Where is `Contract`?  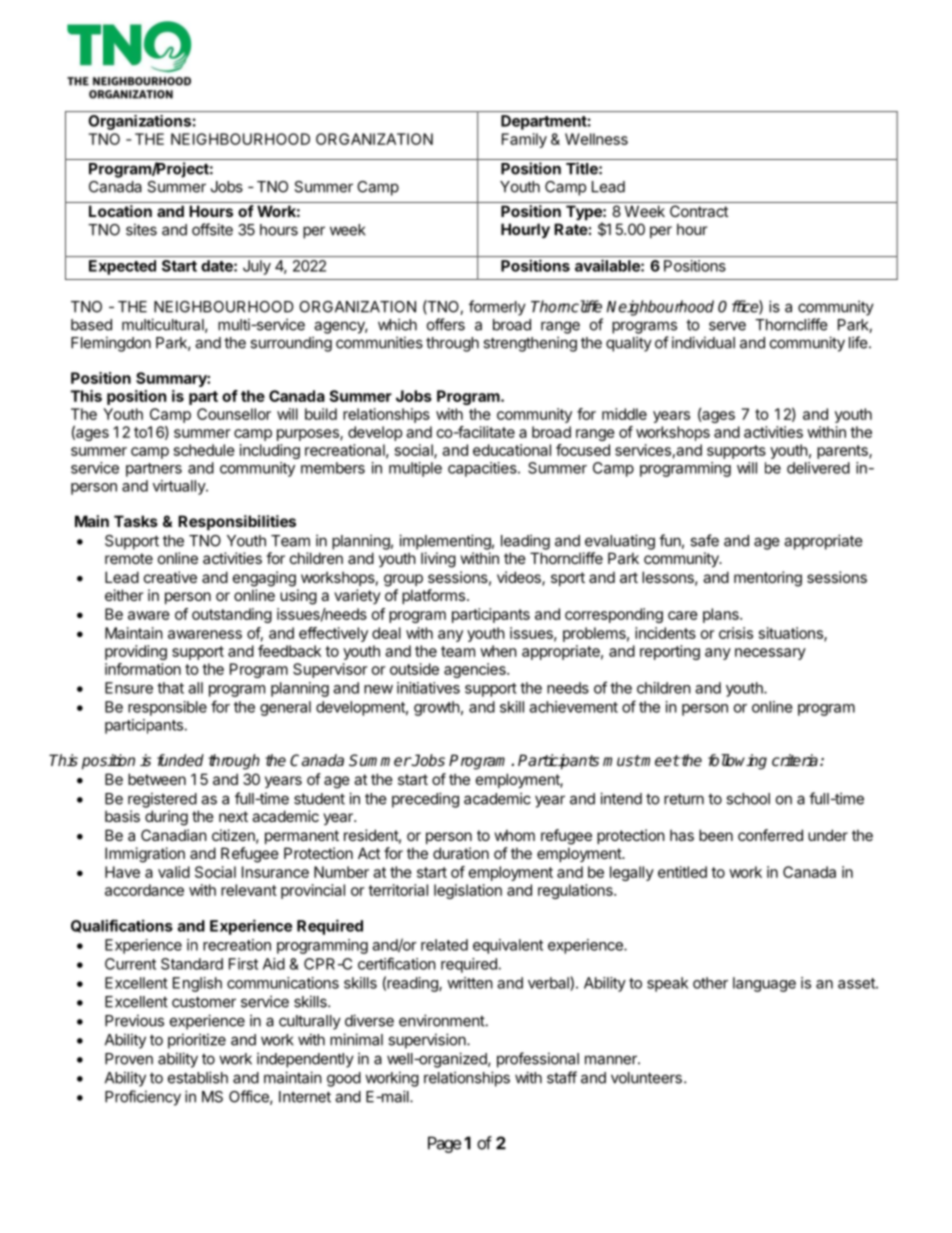 Contract is located at coordinates (699, 211).
